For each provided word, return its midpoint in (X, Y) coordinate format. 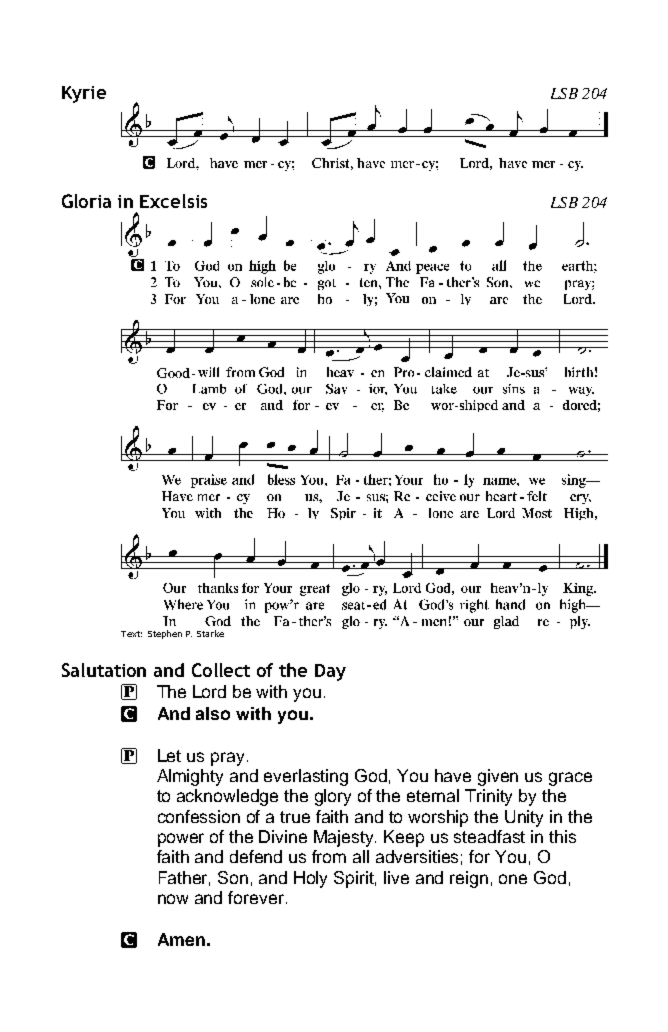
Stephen (165, 634)
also (213, 713)
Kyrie (84, 94)
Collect (221, 670)
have (453, 775)
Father (184, 878)
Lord (209, 691)
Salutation (104, 670)
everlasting (306, 777)
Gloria (86, 201)
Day (330, 672)
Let (169, 755)
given (498, 777)
